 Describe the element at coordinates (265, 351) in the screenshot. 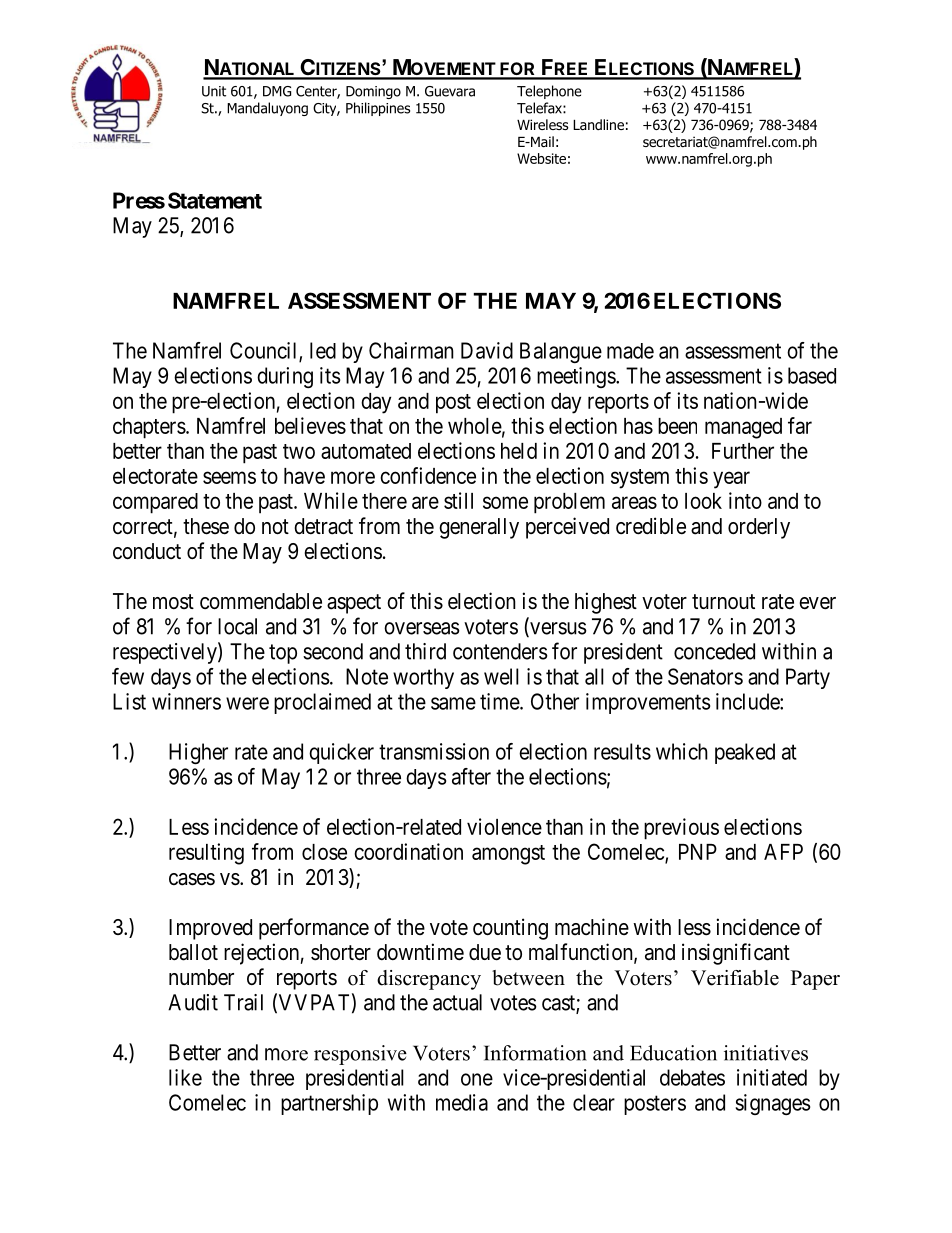

I see `Council` at that location.
